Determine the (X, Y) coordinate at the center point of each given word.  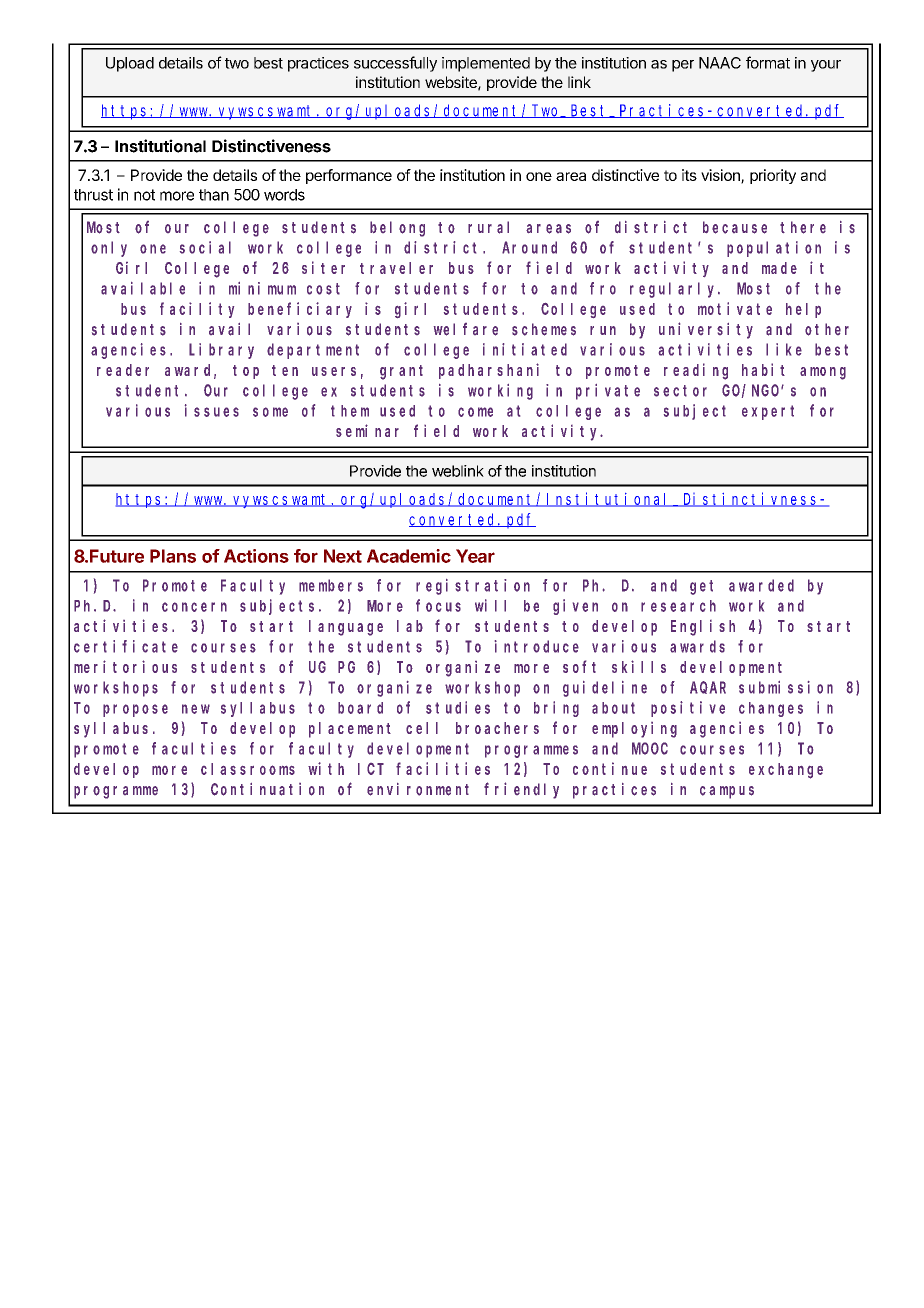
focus (438, 605)
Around (529, 247)
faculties (194, 748)
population (774, 249)
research (678, 606)
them (350, 411)
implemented (486, 64)
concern (194, 607)
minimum (262, 288)
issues (212, 410)
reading (696, 371)
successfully (395, 64)
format (768, 62)
